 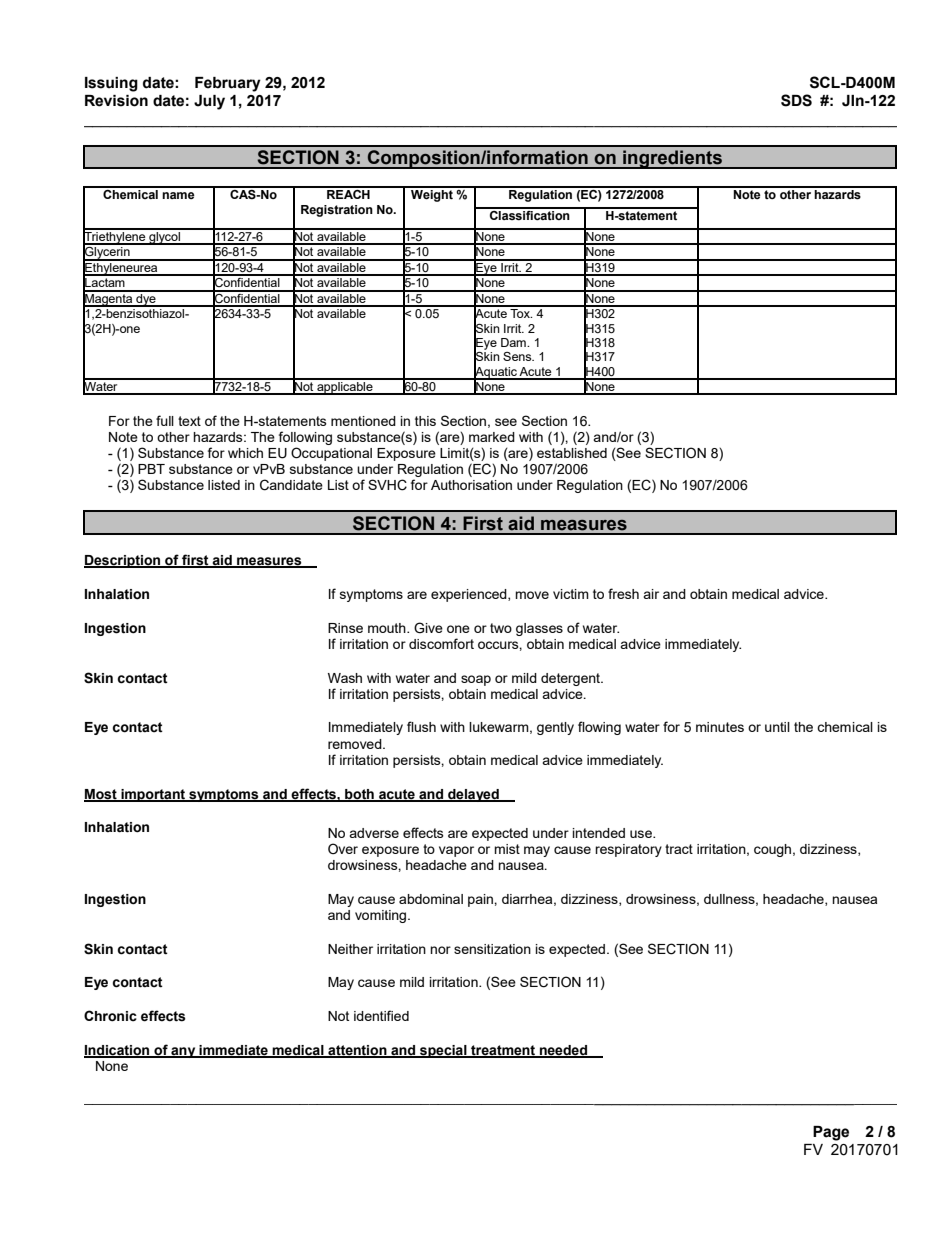 I want to click on minutes, so click(x=720, y=727).
